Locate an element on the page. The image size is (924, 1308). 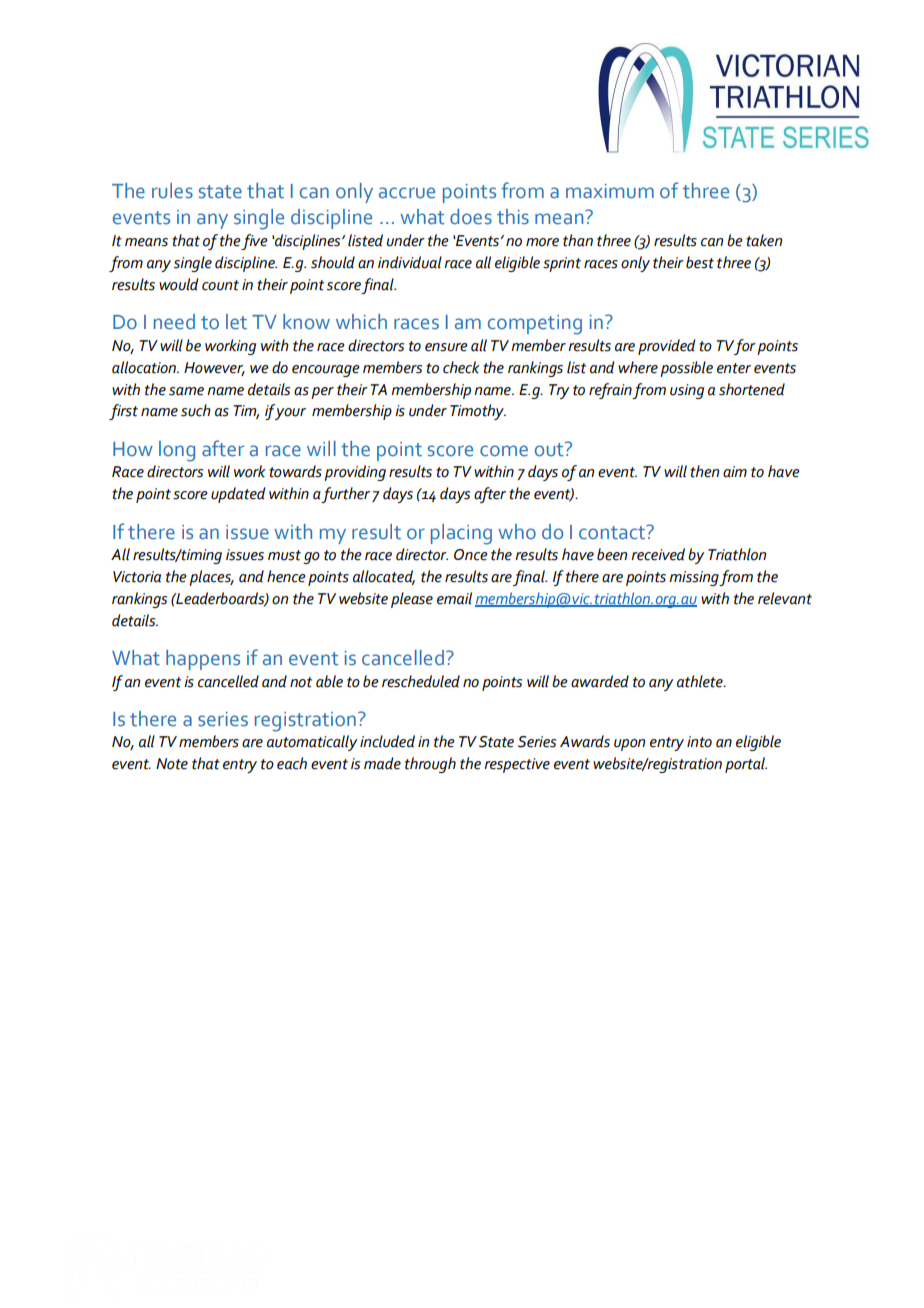
taken is located at coordinates (764, 240).
